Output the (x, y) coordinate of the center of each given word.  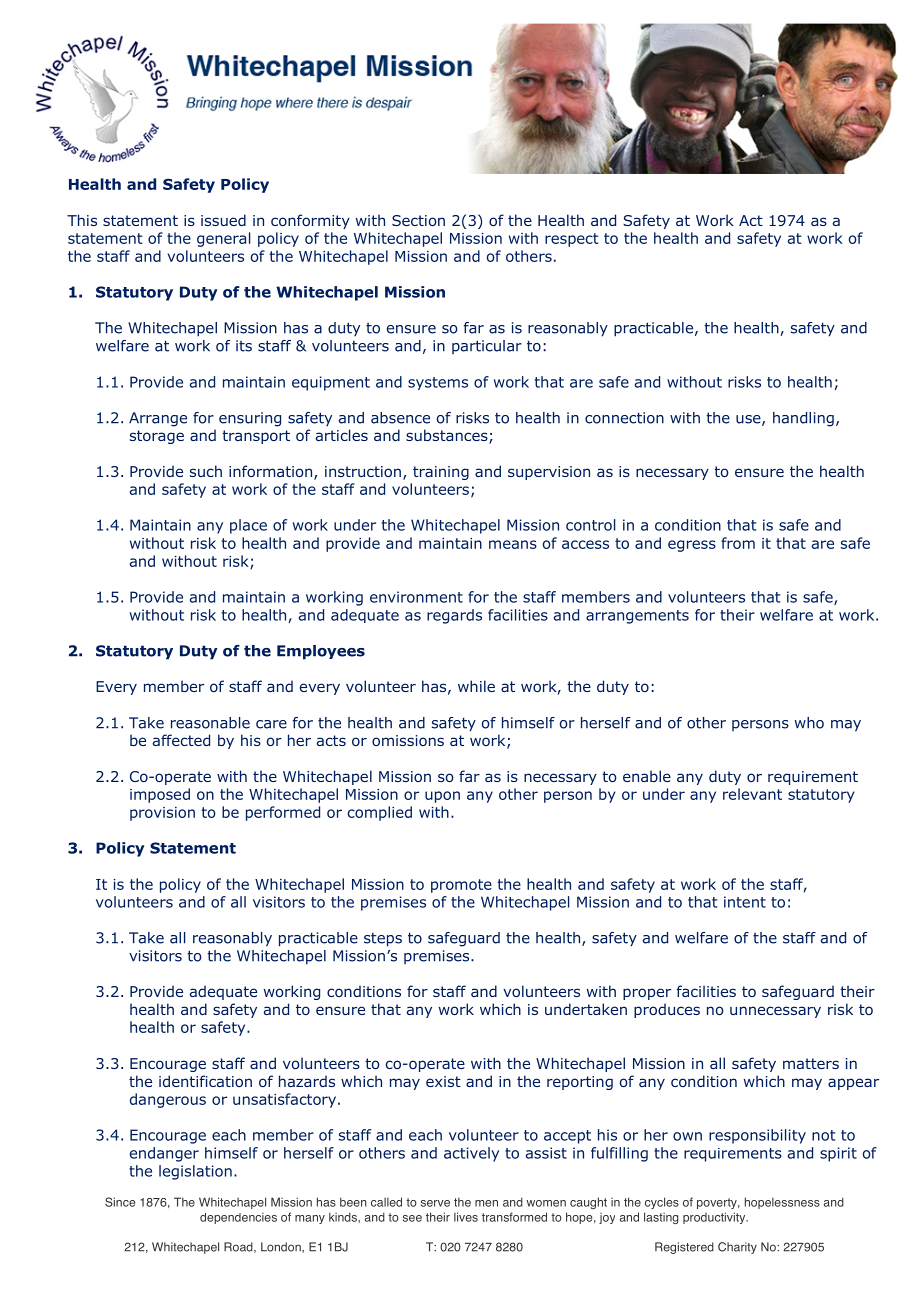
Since (120, 1202)
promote (461, 886)
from (738, 543)
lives (466, 1217)
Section (418, 220)
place (248, 526)
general (224, 239)
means (513, 544)
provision (162, 814)
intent (745, 902)
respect (572, 240)
